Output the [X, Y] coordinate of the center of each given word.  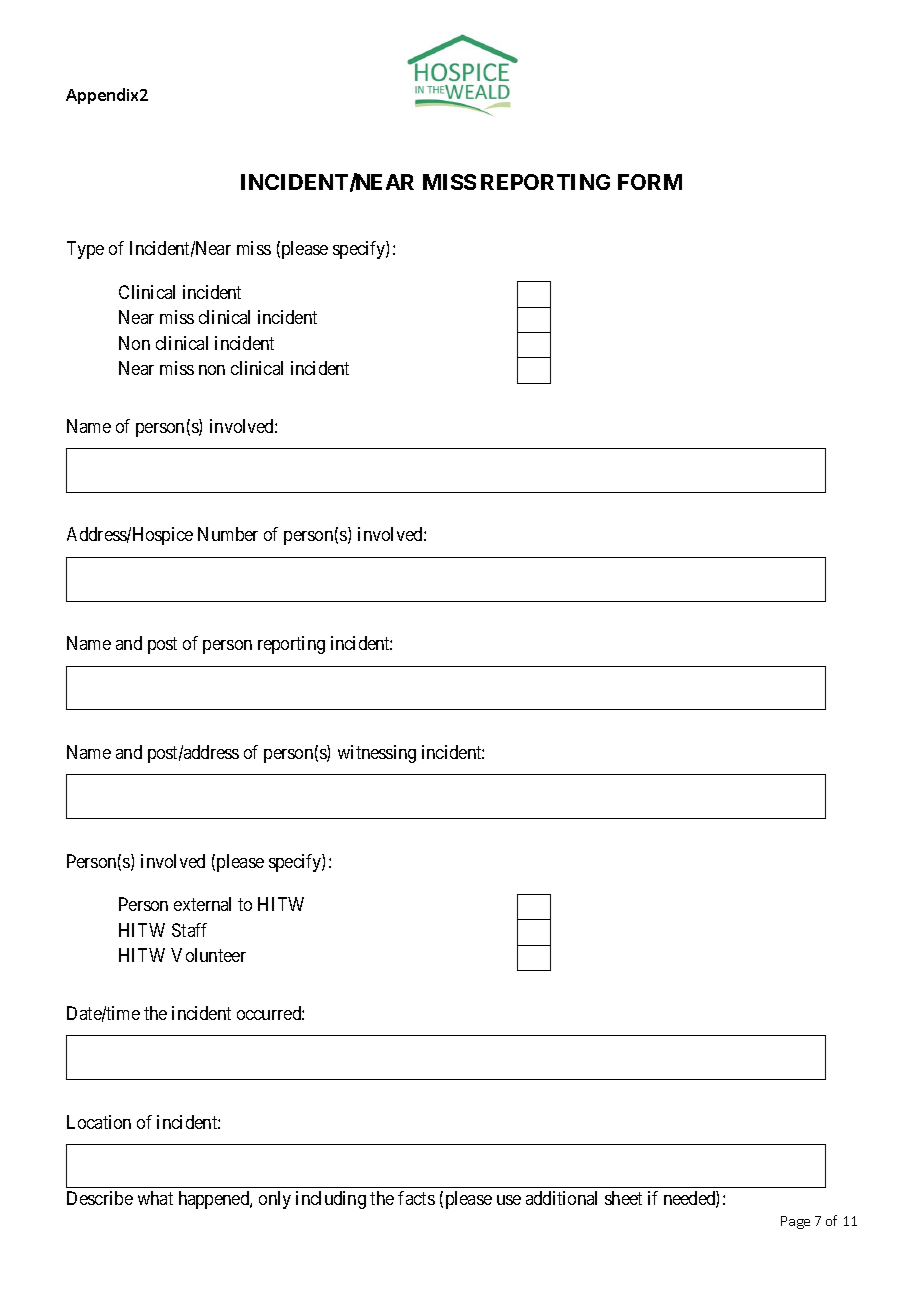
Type [85, 250]
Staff [189, 930]
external [202, 904]
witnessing [377, 754]
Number [228, 534]
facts [416, 1198]
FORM [650, 182]
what [155, 1198]
